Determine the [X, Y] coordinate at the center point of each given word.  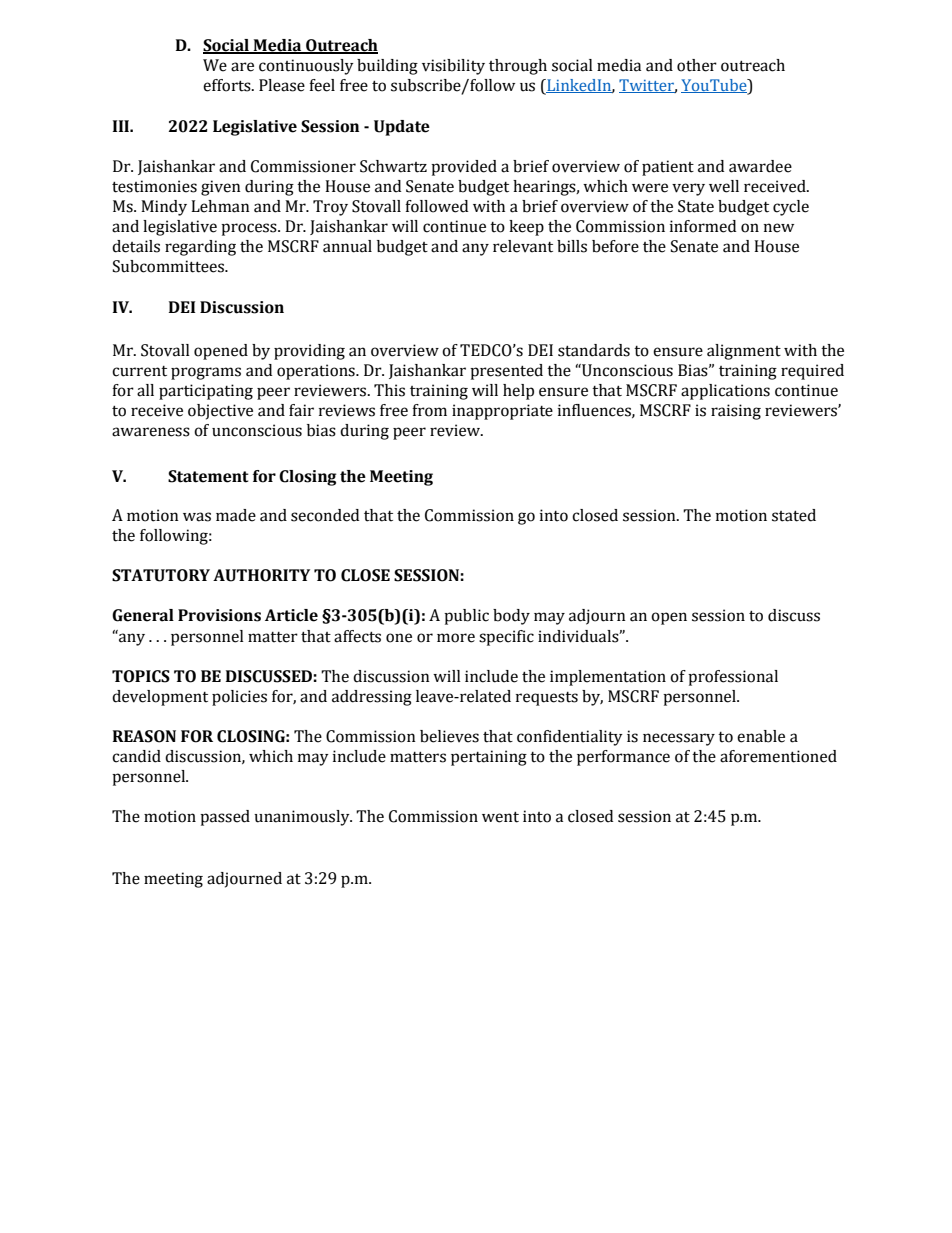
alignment [744, 352]
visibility [453, 67]
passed [225, 818]
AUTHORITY [261, 575]
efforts [228, 85]
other [697, 65]
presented [506, 372]
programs [206, 373]
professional [733, 678]
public [466, 617]
